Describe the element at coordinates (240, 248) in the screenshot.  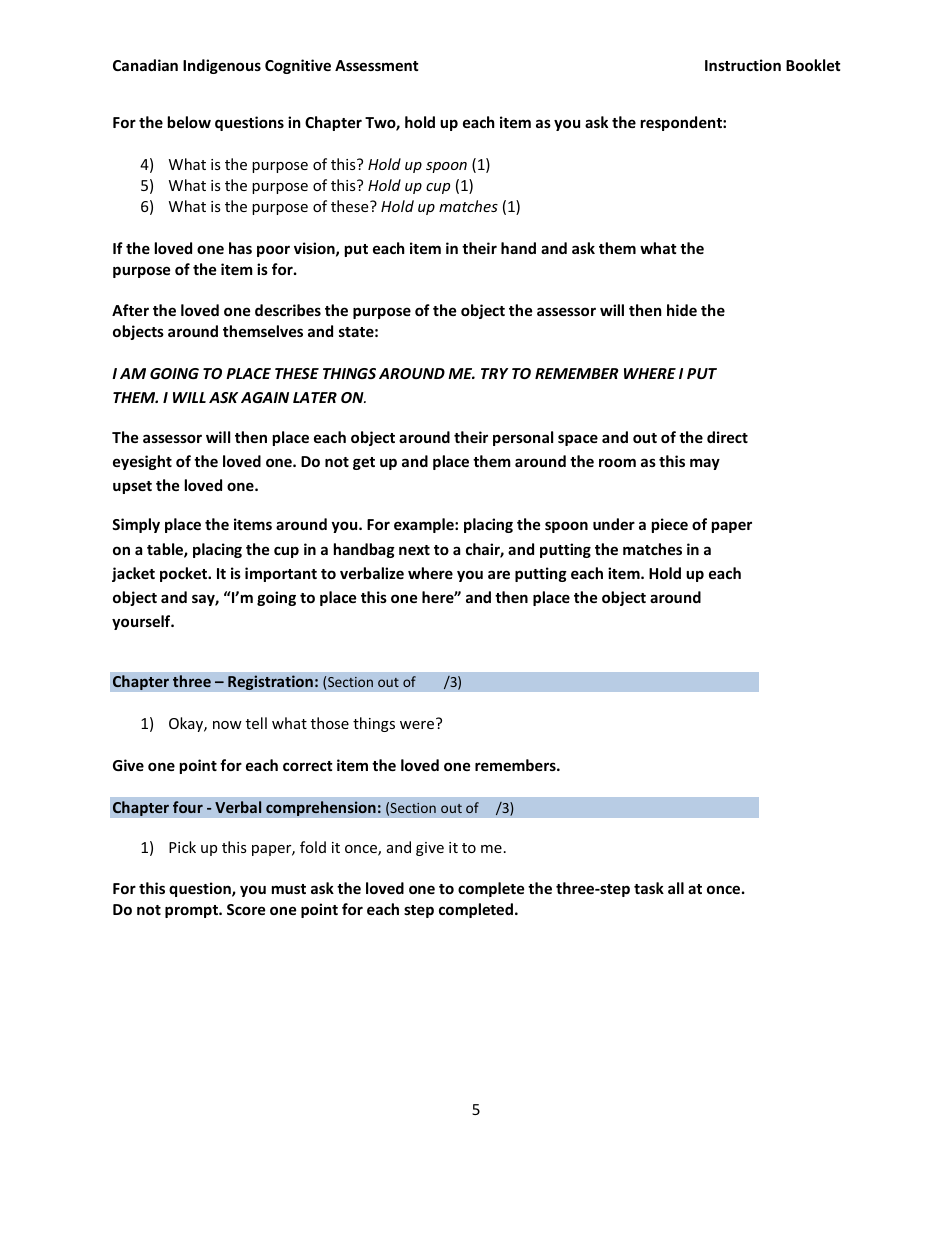
I see `has` at that location.
